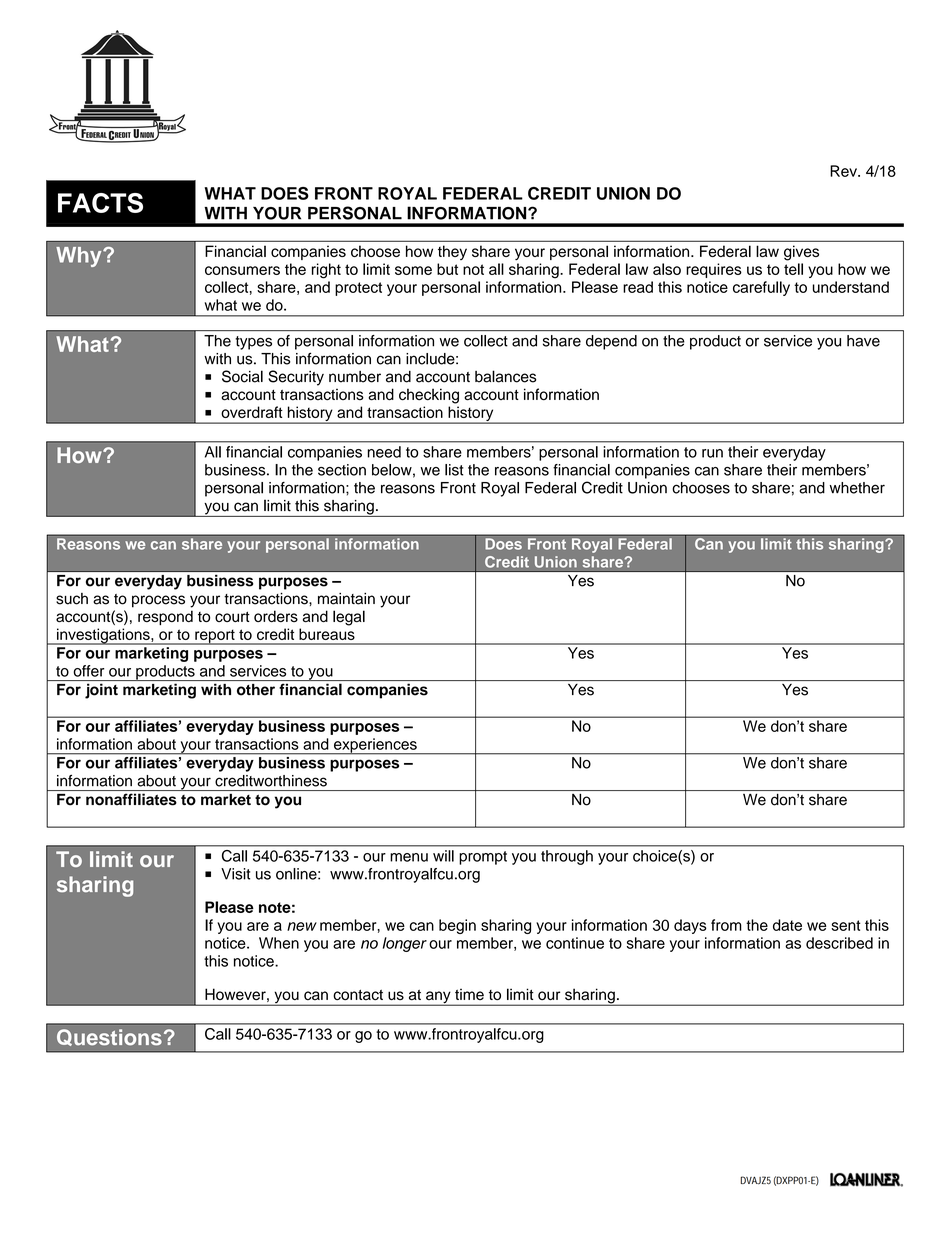 The image size is (952, 1233). Describe the element at coordinates (101, 691) in the screenshot. I see `joint` at that location.
